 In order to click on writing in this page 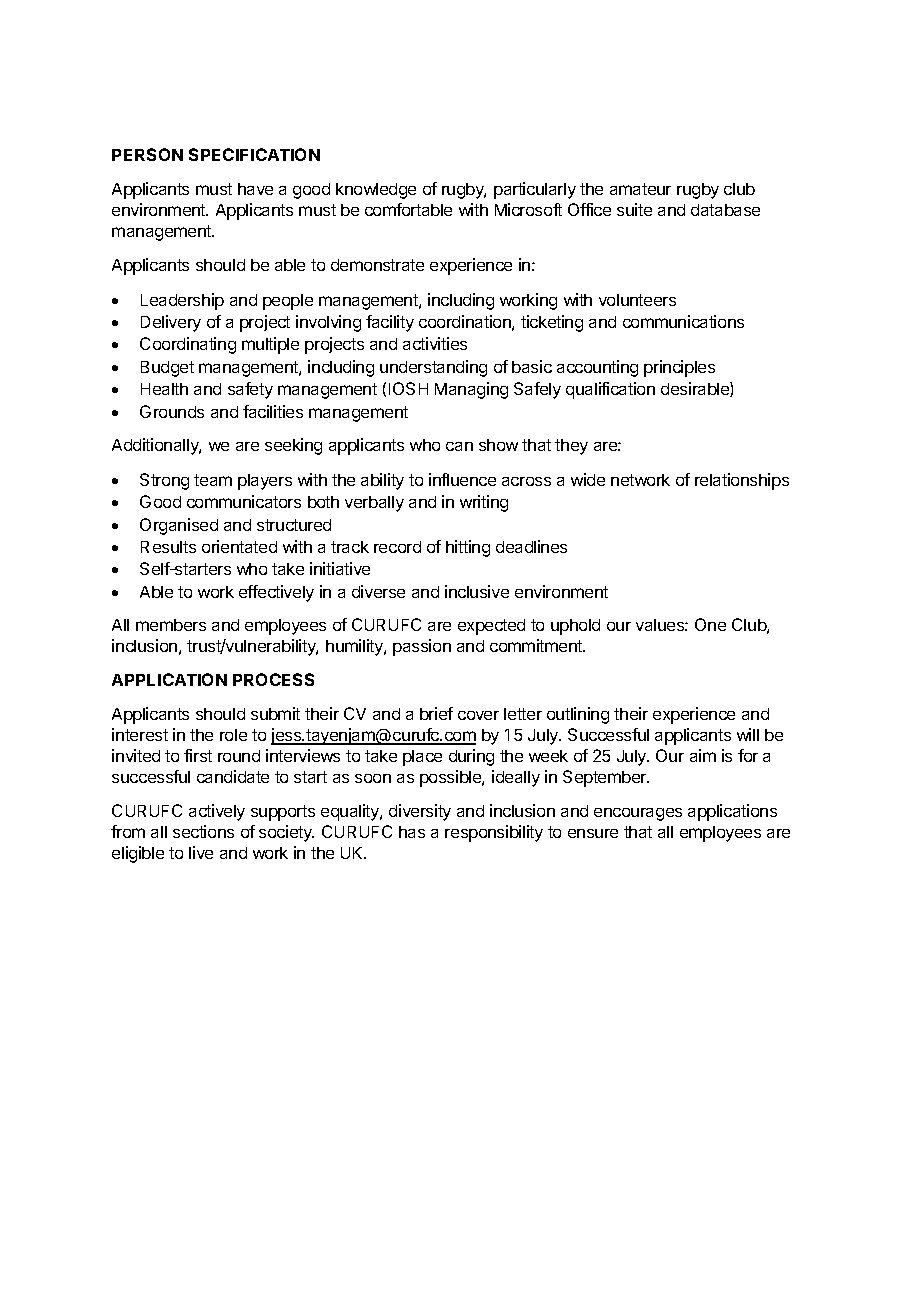, I will do `click(484, 503)`.
